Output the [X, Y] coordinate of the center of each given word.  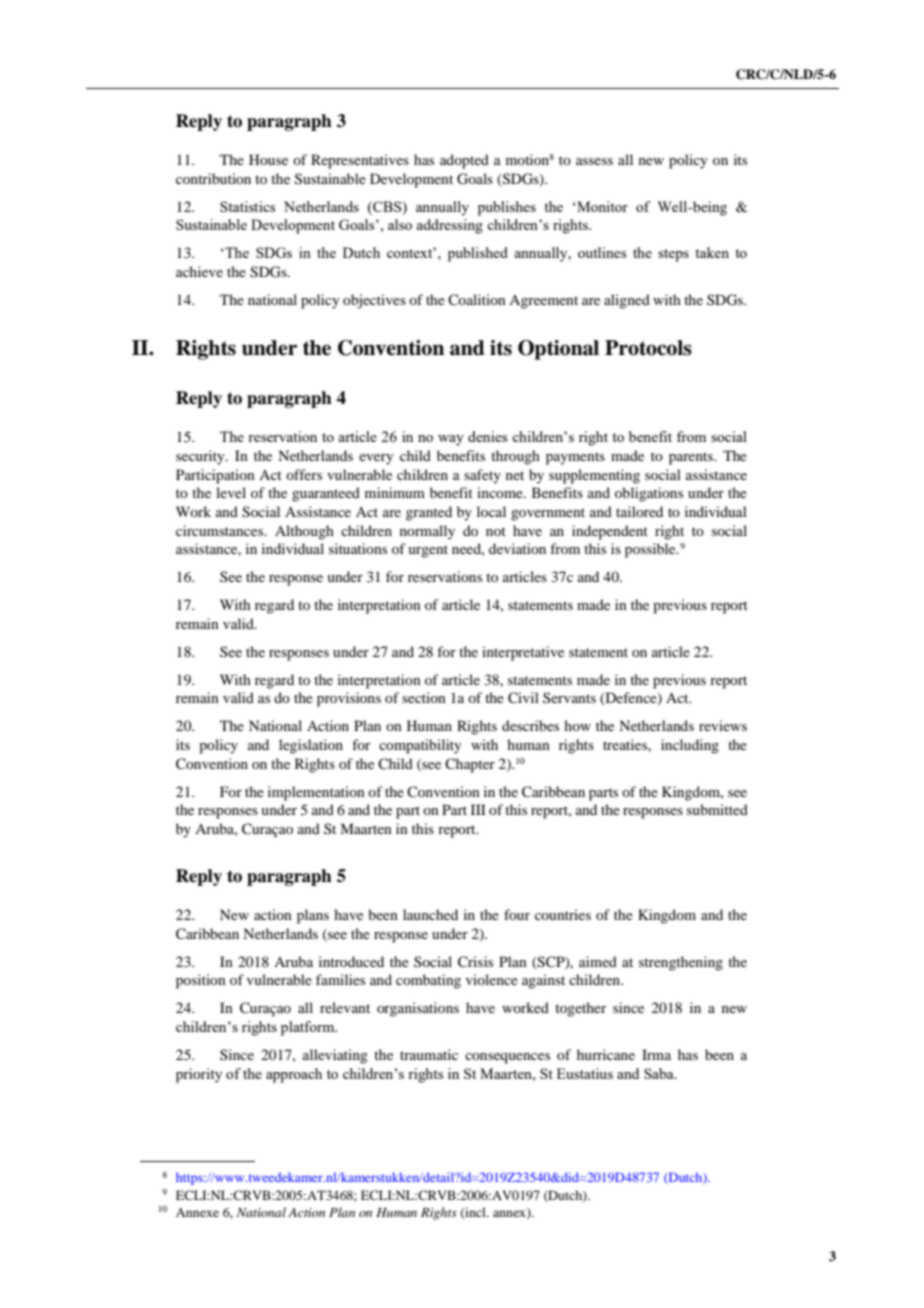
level [231, 492]
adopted [464, 161]
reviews [723, 725]
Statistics [247, 206]
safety [482, 476]
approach [294, 1075]
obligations [649, 494]
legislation [311, 746]
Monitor [601, 206]
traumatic [429, 1054]
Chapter [470, 765]
